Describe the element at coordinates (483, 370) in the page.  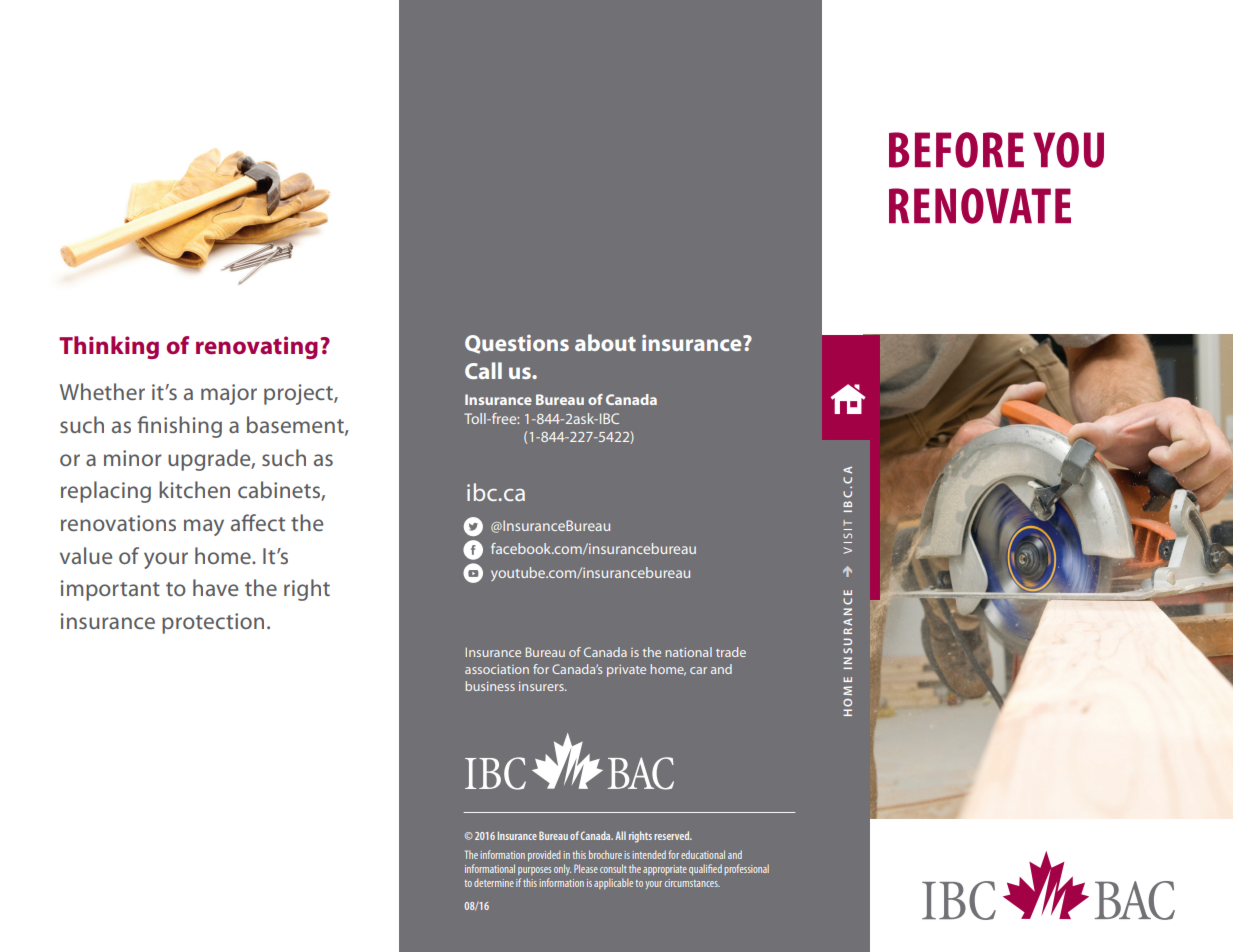
I see `Call` at that location.
